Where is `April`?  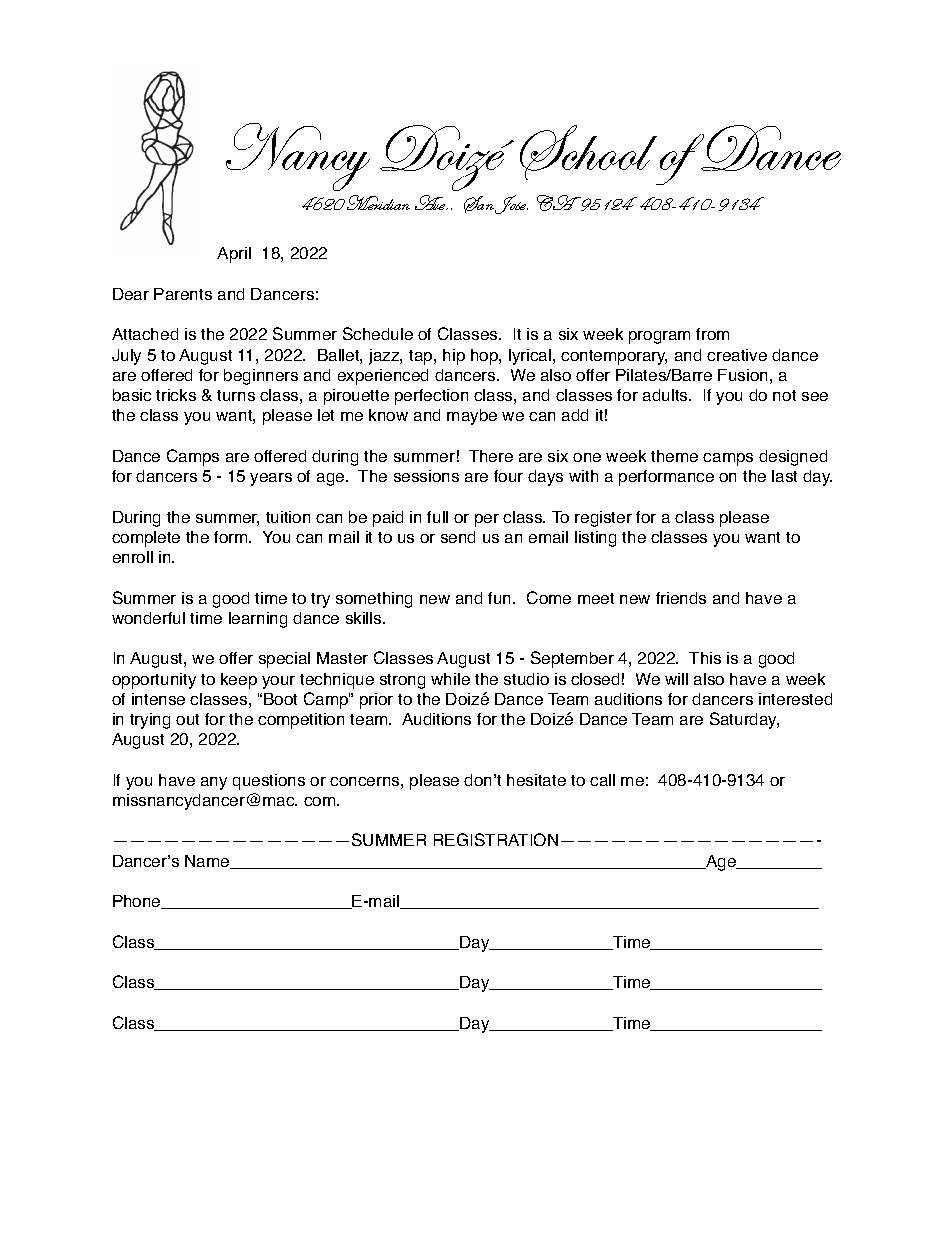
April is located at coordinates (234, 255).
